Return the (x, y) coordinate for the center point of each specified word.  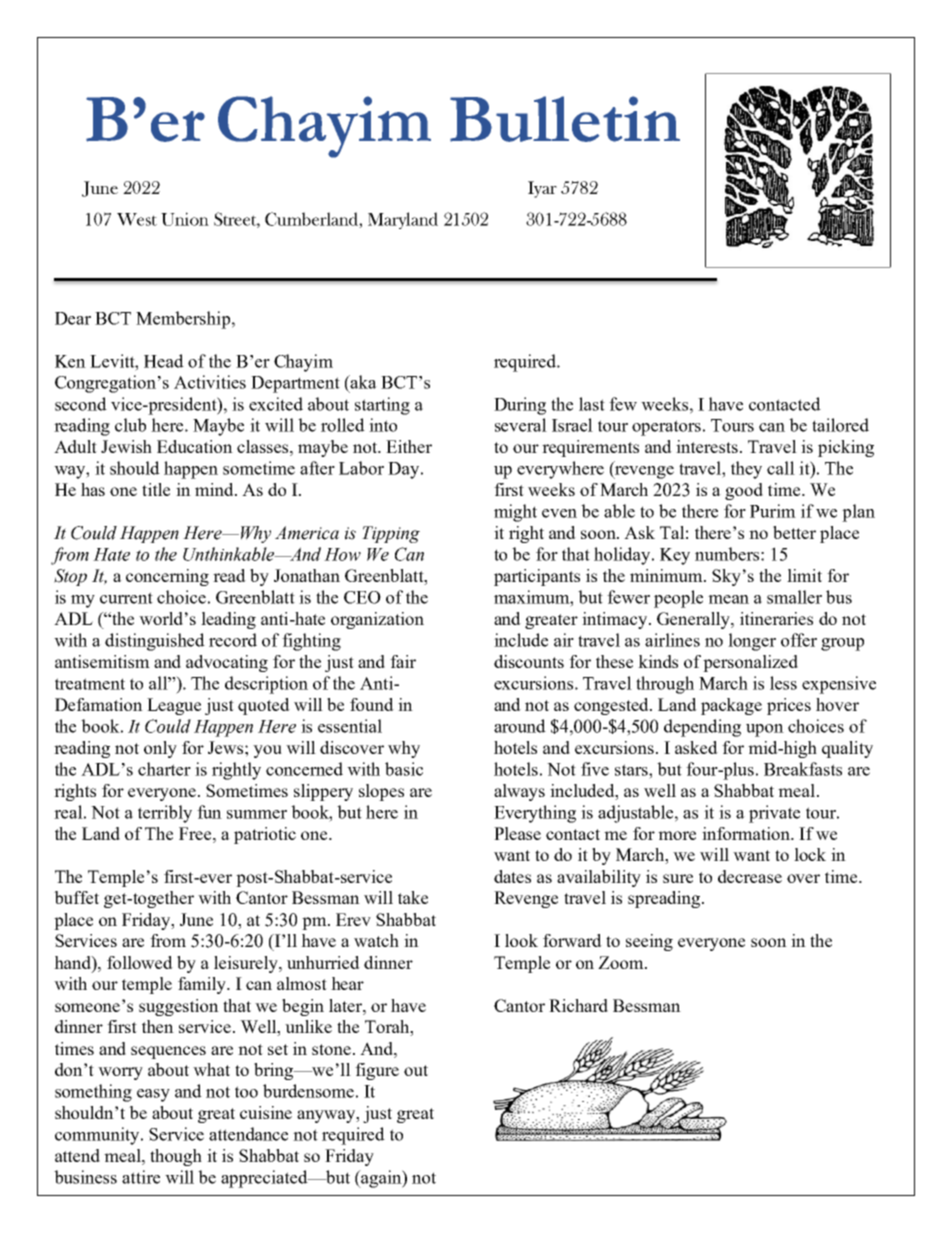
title (156, 489)
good (744, 491)
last (592, 404)
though (176, 1157)
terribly (165, 814)
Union (185, 219)
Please (517, 833)
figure (377, 1071)
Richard (578, 1005)
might (515, 513)
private (774, 814)
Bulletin (565, 119)
